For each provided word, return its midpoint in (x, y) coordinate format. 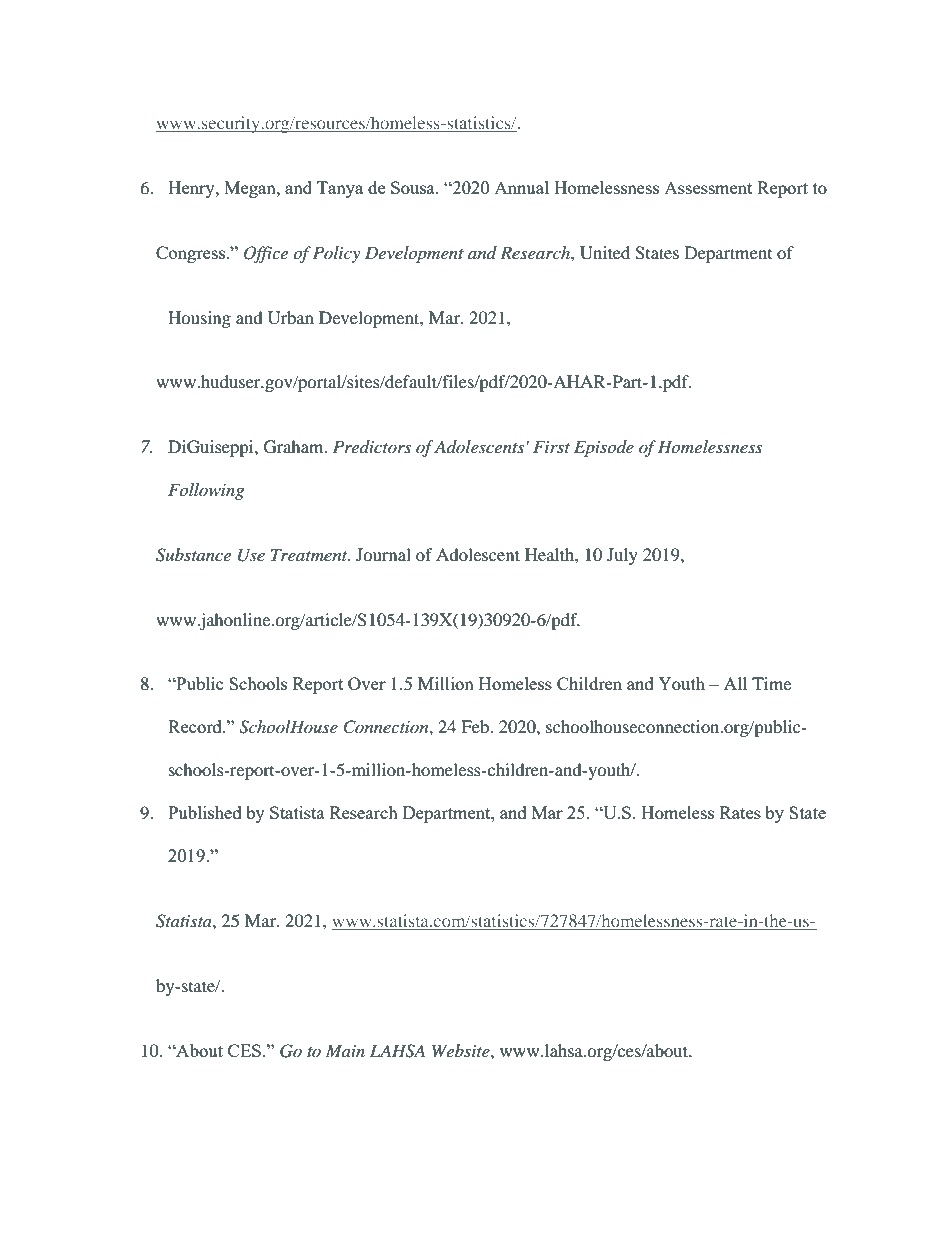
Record (196, 726)
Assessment (708, 188)
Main (345, 1050)
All (735, 683)
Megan (251, 189)
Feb (476, 726)
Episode (604, 448)
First (551, 446)
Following (206, 491)
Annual (521, 187)
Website (462, 1050)
